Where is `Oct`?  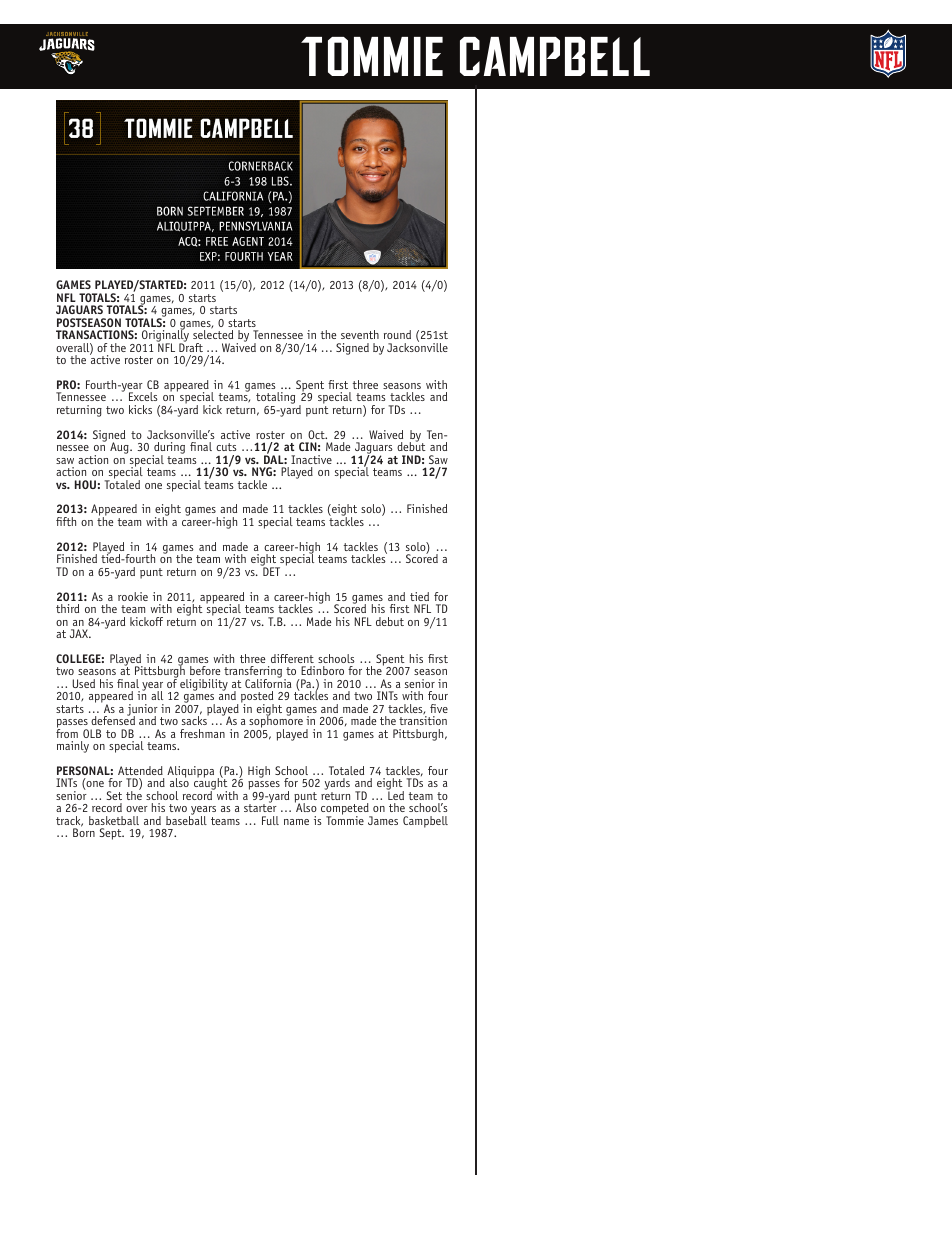
Oct is located at coordinates (317, 434).
